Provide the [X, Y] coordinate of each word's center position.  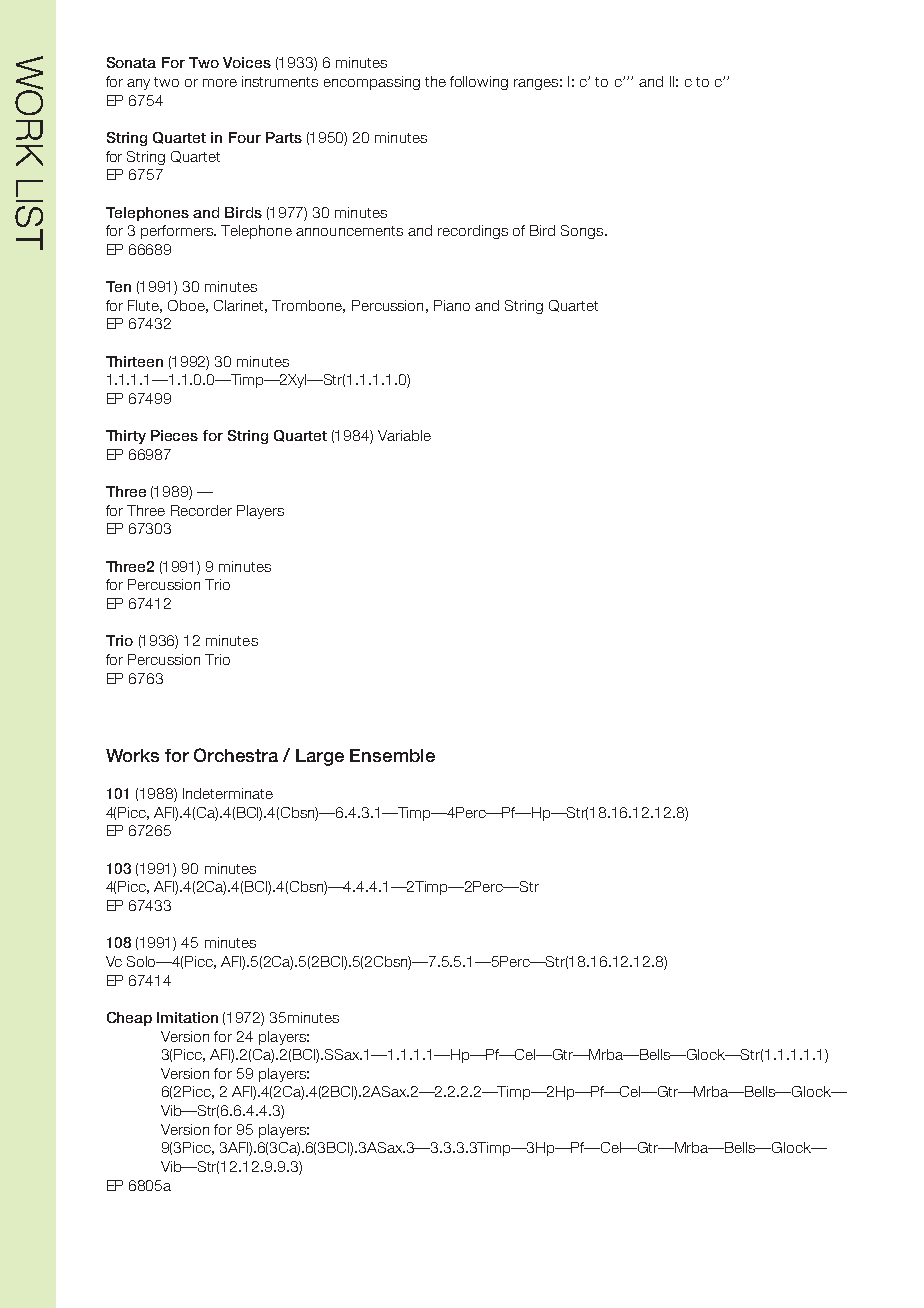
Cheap [129, 1019]
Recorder [201, 510]
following [479, 83]
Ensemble [392, 755]
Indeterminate [228, 793]
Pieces [174, 435]
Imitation [187, 1017]
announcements [349, 231]
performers [178, 232]
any [138, 84]
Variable [404, 435]
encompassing [372, 83]
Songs [583, 232]
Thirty [126, 437]
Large [320, 757]
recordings [473, 232]
